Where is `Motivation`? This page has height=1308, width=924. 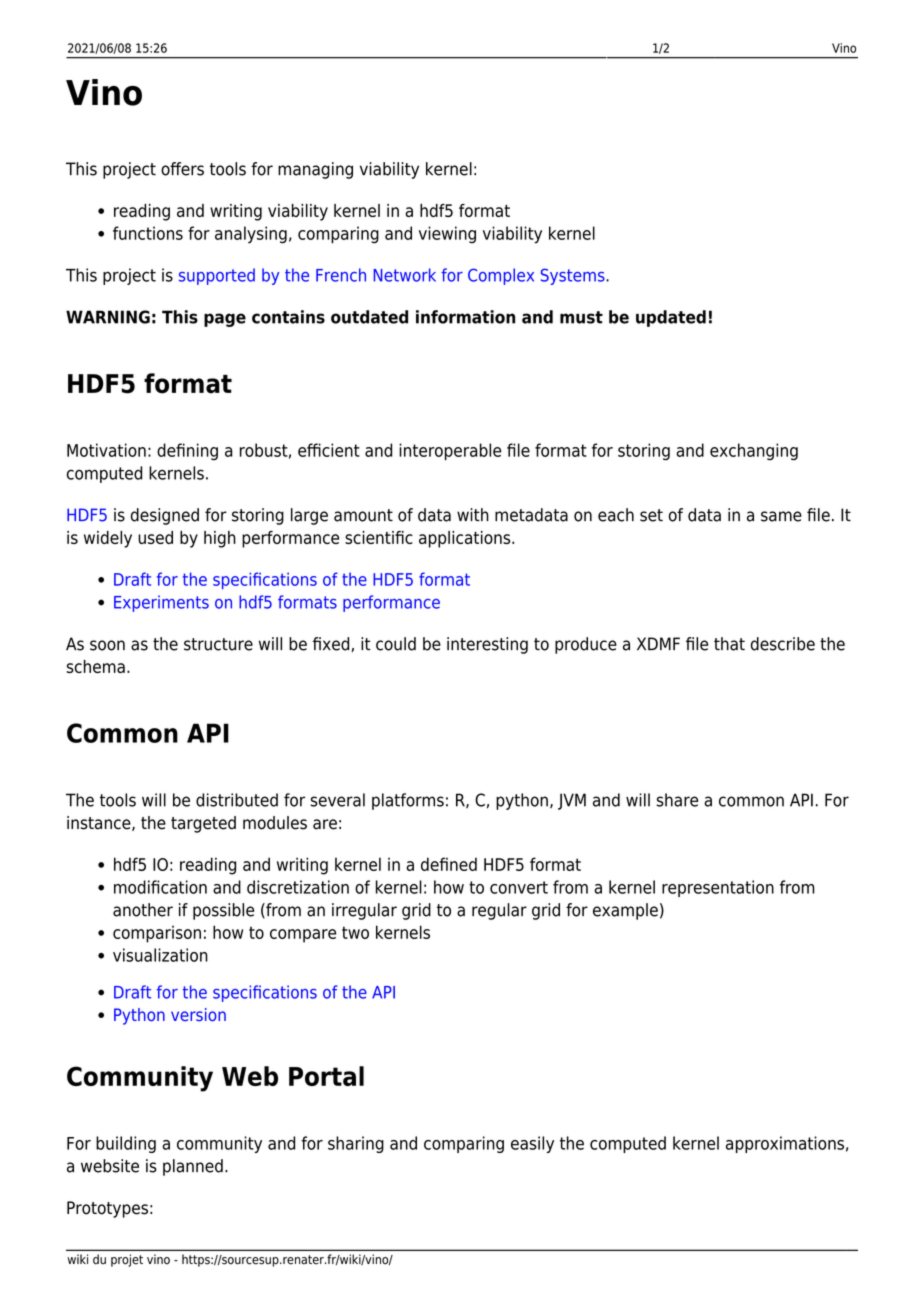 Motivation is located at coordinates (106, 450).
